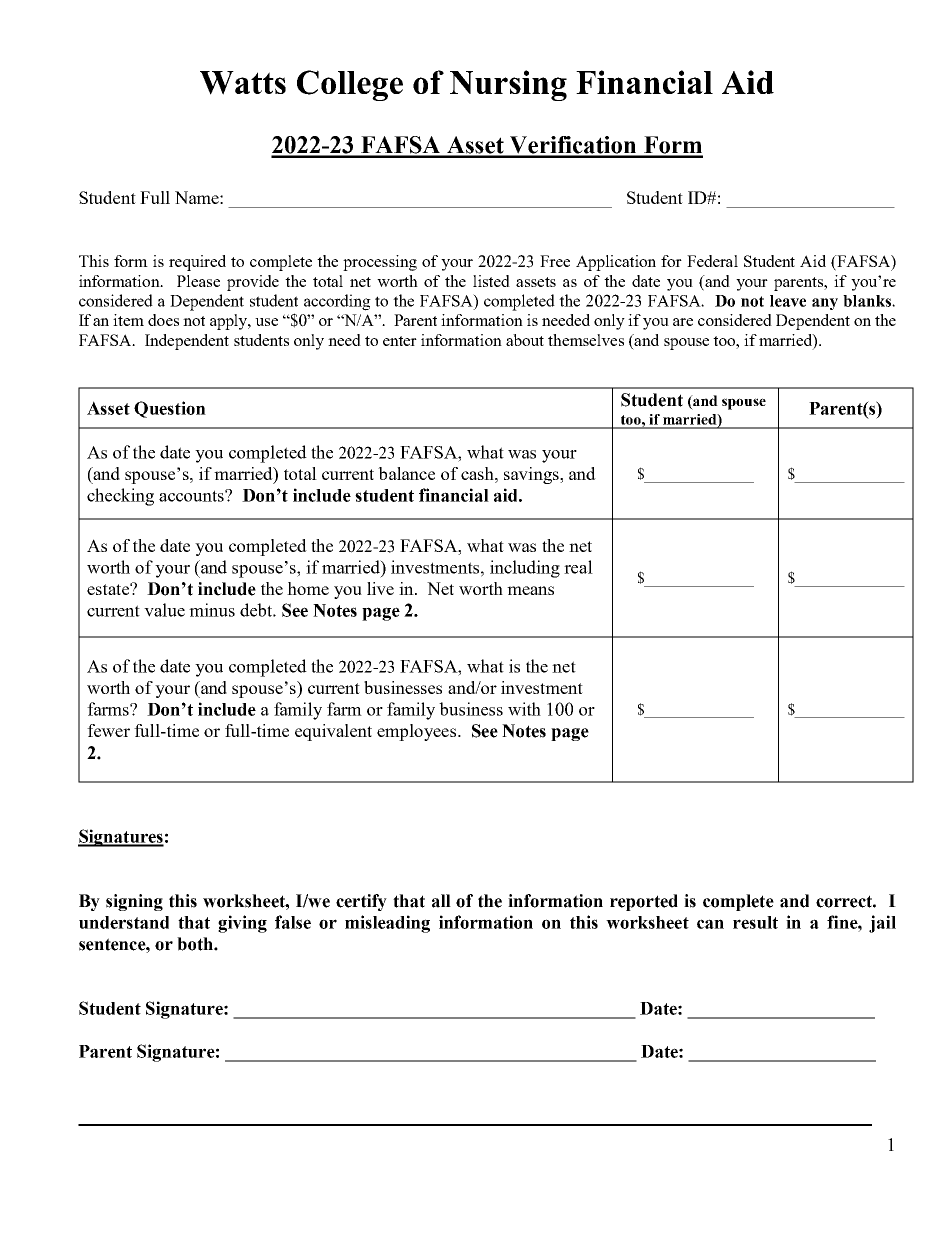 This image has height=1233, width=952. What do you see at coordinates (755, 922) in the image?
I see `result` at bounding box center [755, 922].
